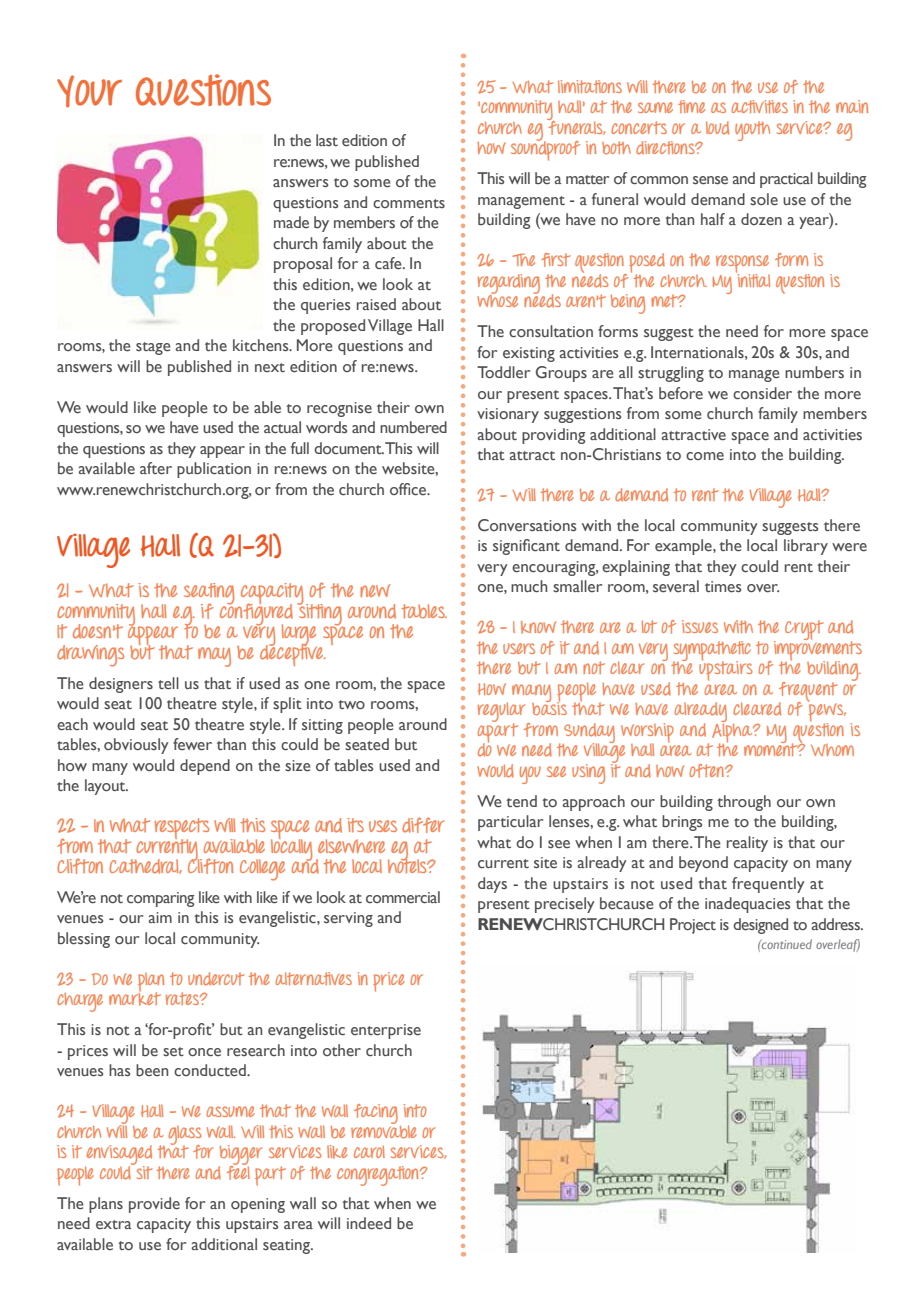 The width and height of the document is (924, 1308). What do you see at coordinates (168, 683) in the document?
I see `tell` at bounding box center [168, 683].
